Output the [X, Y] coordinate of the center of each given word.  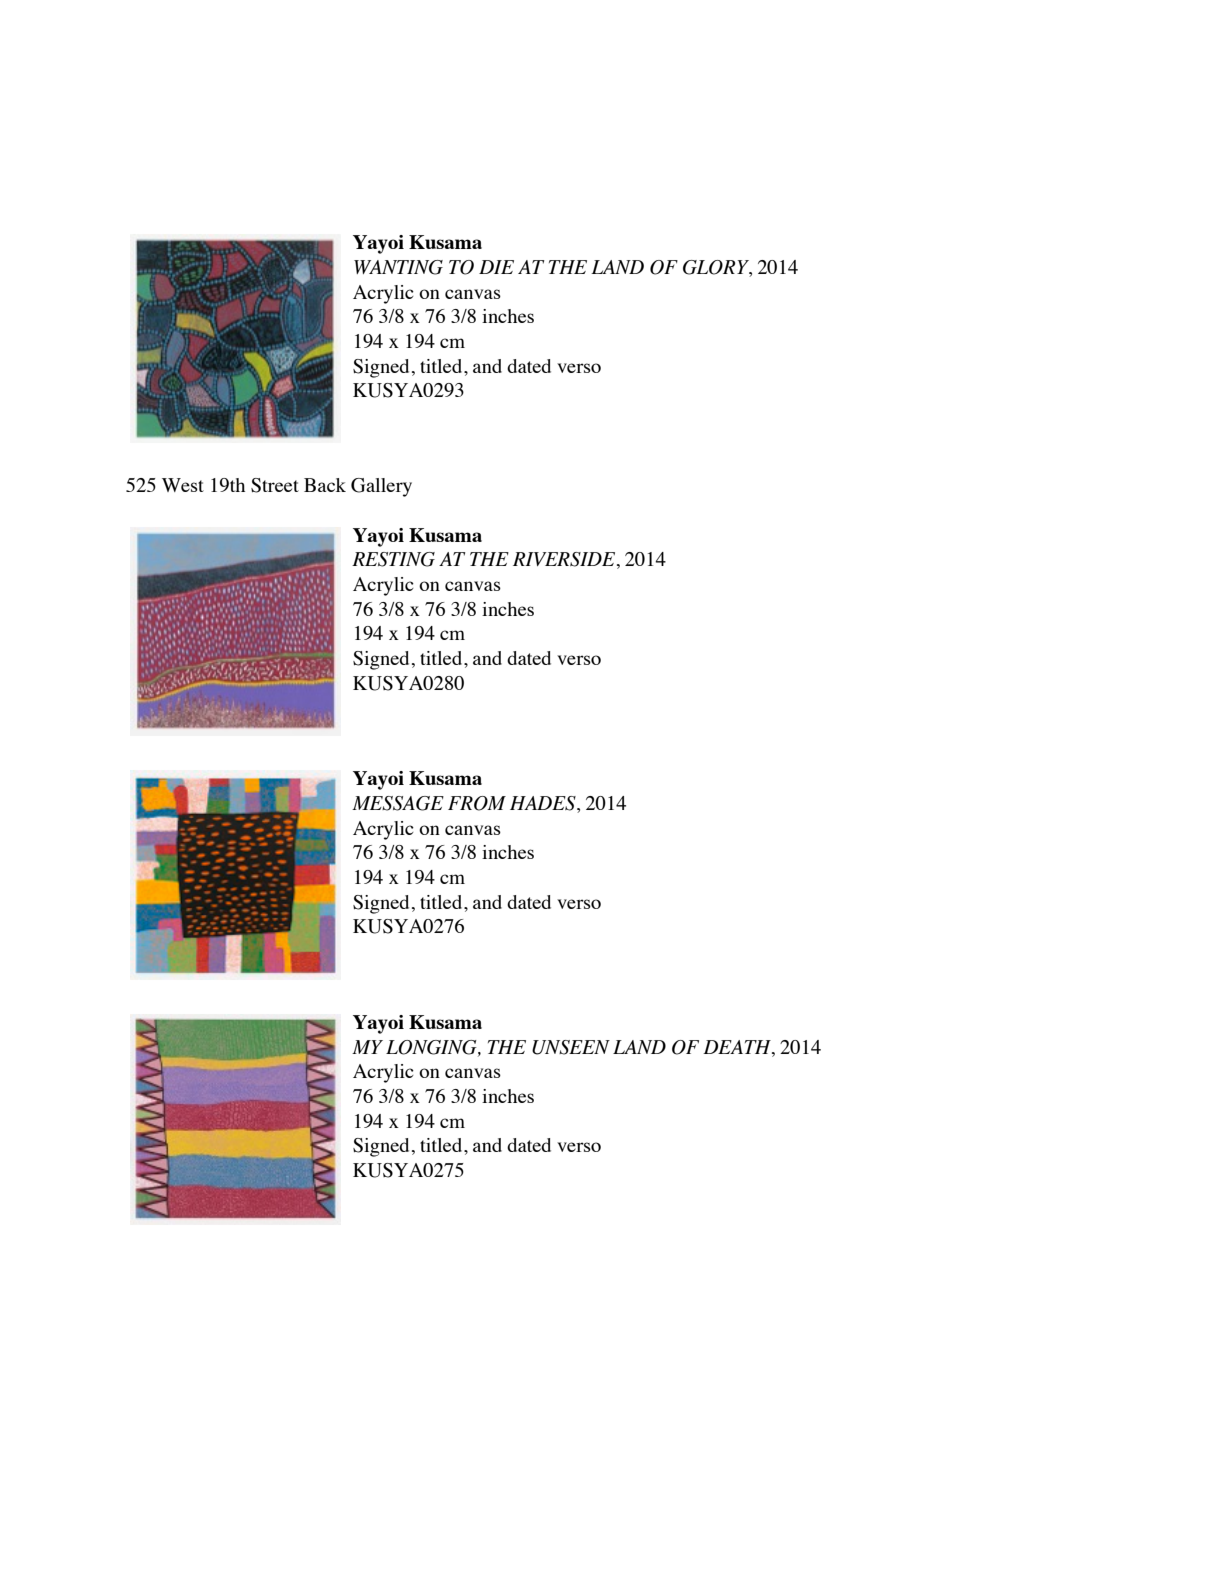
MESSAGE [398, 803]
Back [325, 485]
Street [275, 485]
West [183, 485]
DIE [496, 267]
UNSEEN [571, 1047]
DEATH [738, 1047]
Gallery [381, 487]
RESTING [393, 559]
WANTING [398, 267]
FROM [477, 803]
